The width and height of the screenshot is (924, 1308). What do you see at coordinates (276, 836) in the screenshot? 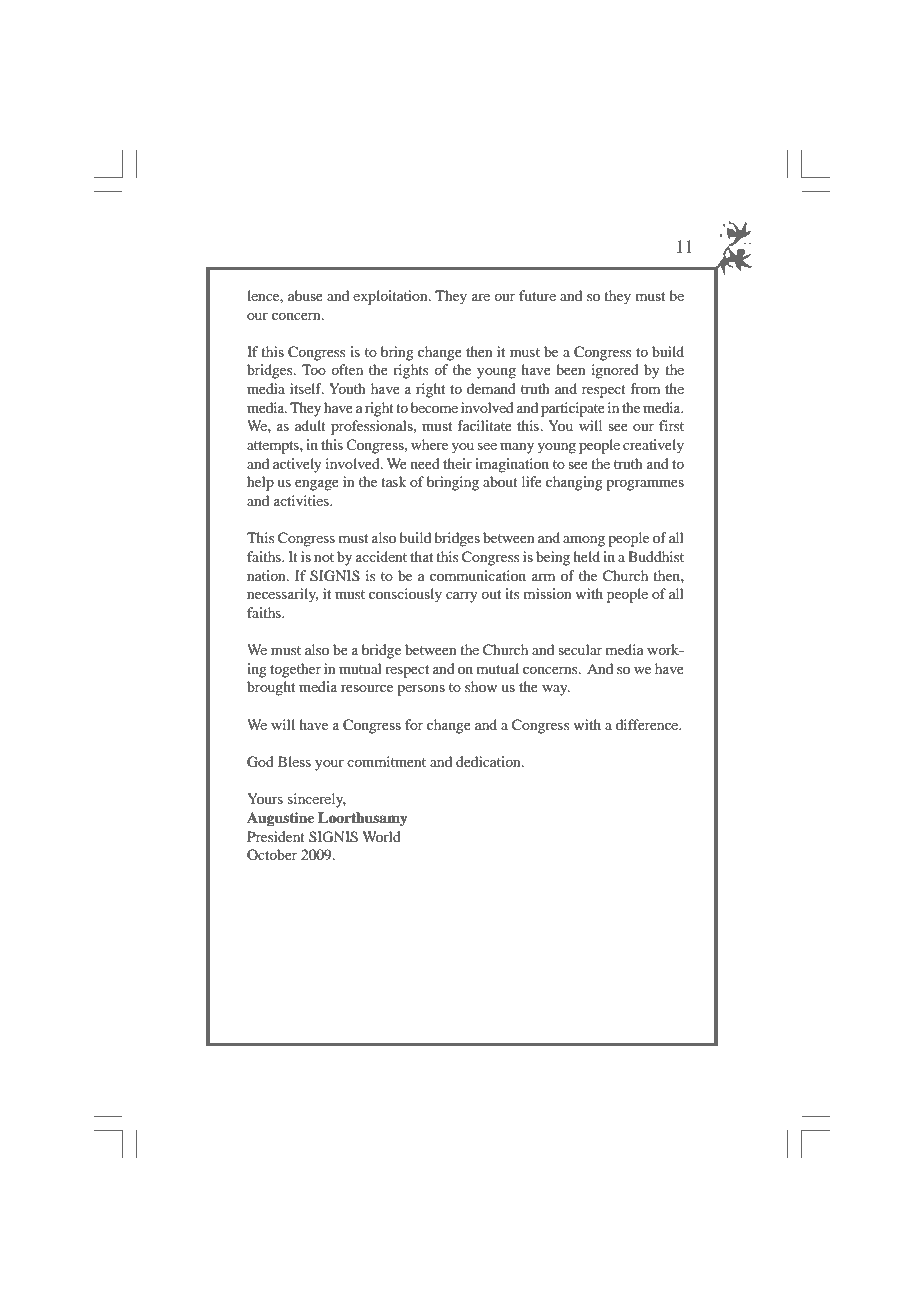
I see `President` at bounding box center [276, 836].
